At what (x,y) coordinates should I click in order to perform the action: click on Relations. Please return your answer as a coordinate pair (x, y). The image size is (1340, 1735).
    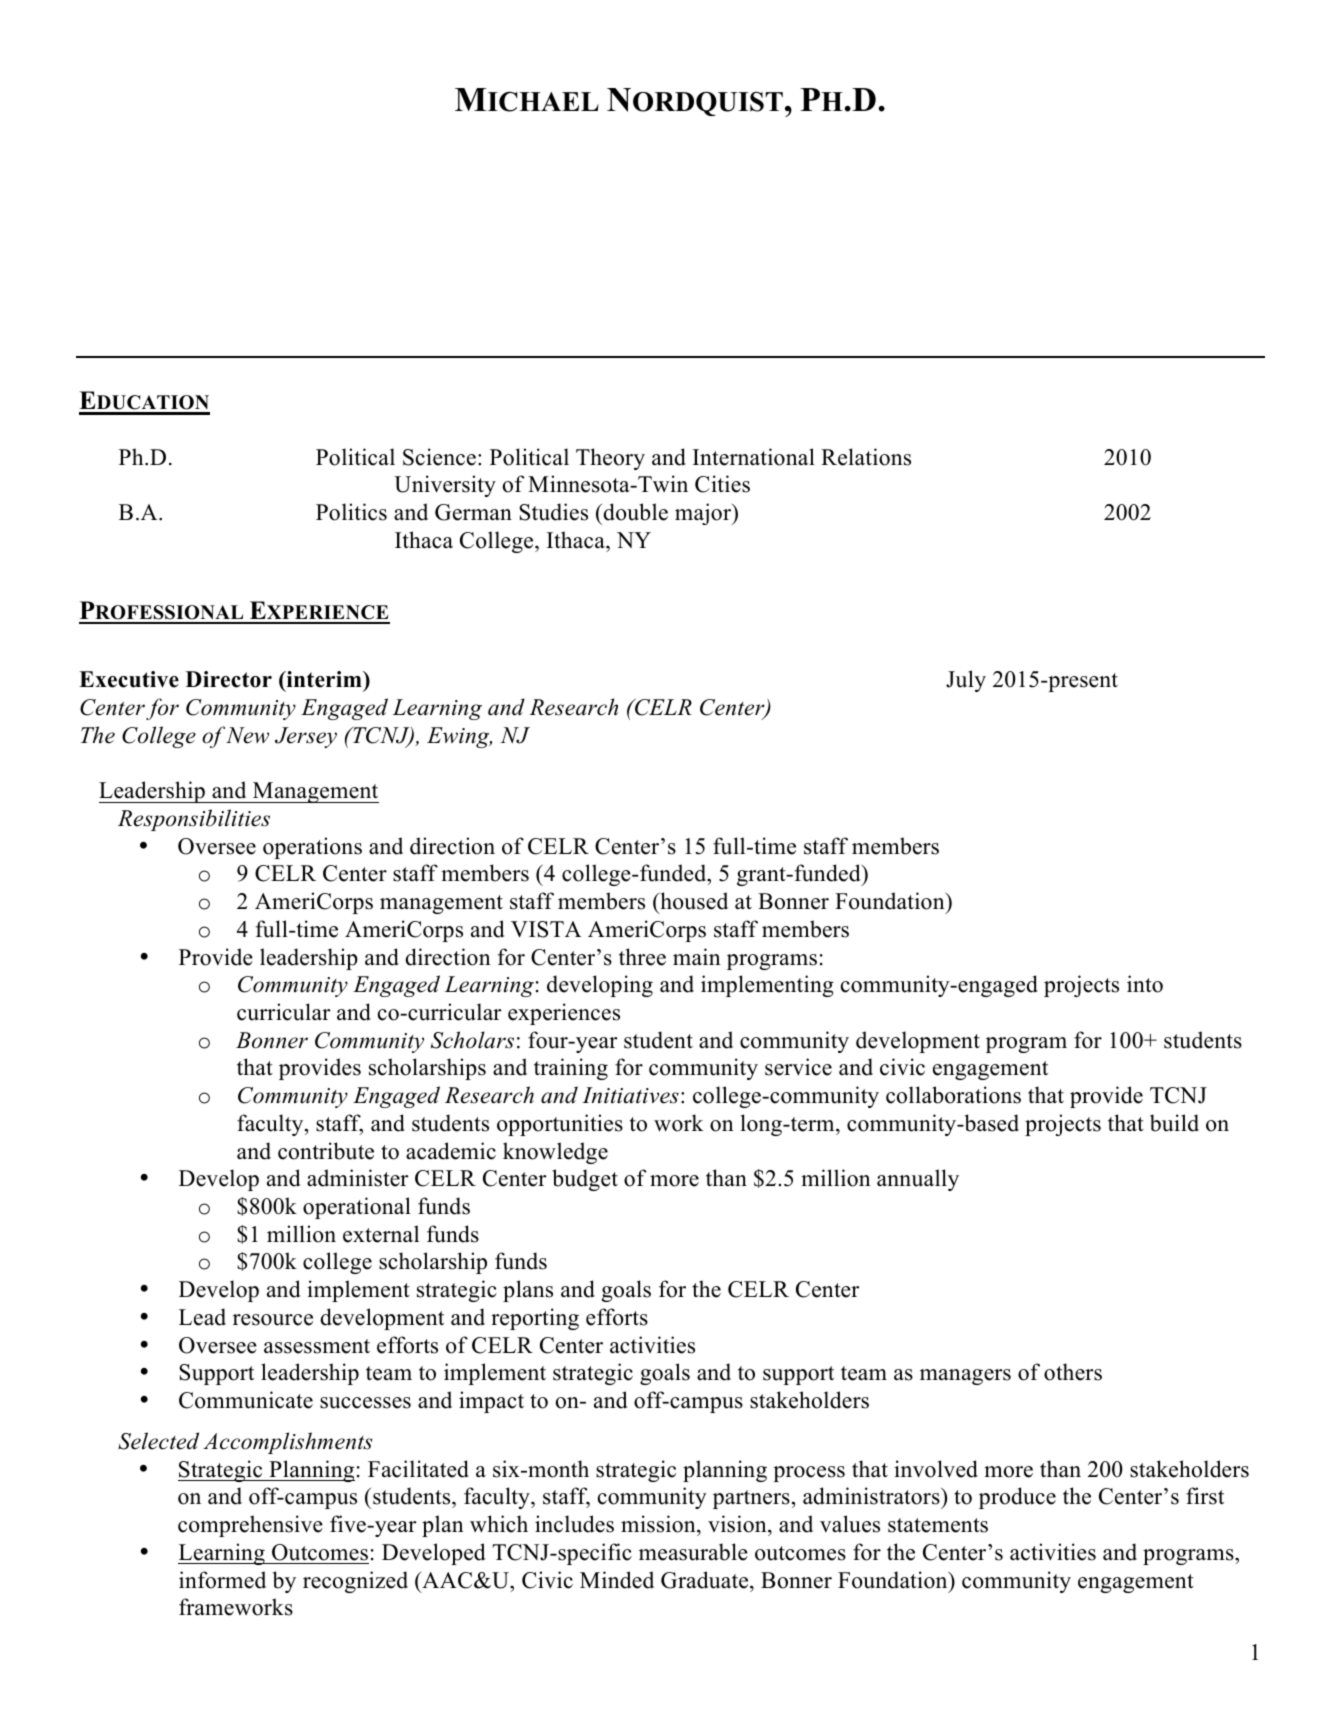
    Looking at the image, I should click on (866, 457).
